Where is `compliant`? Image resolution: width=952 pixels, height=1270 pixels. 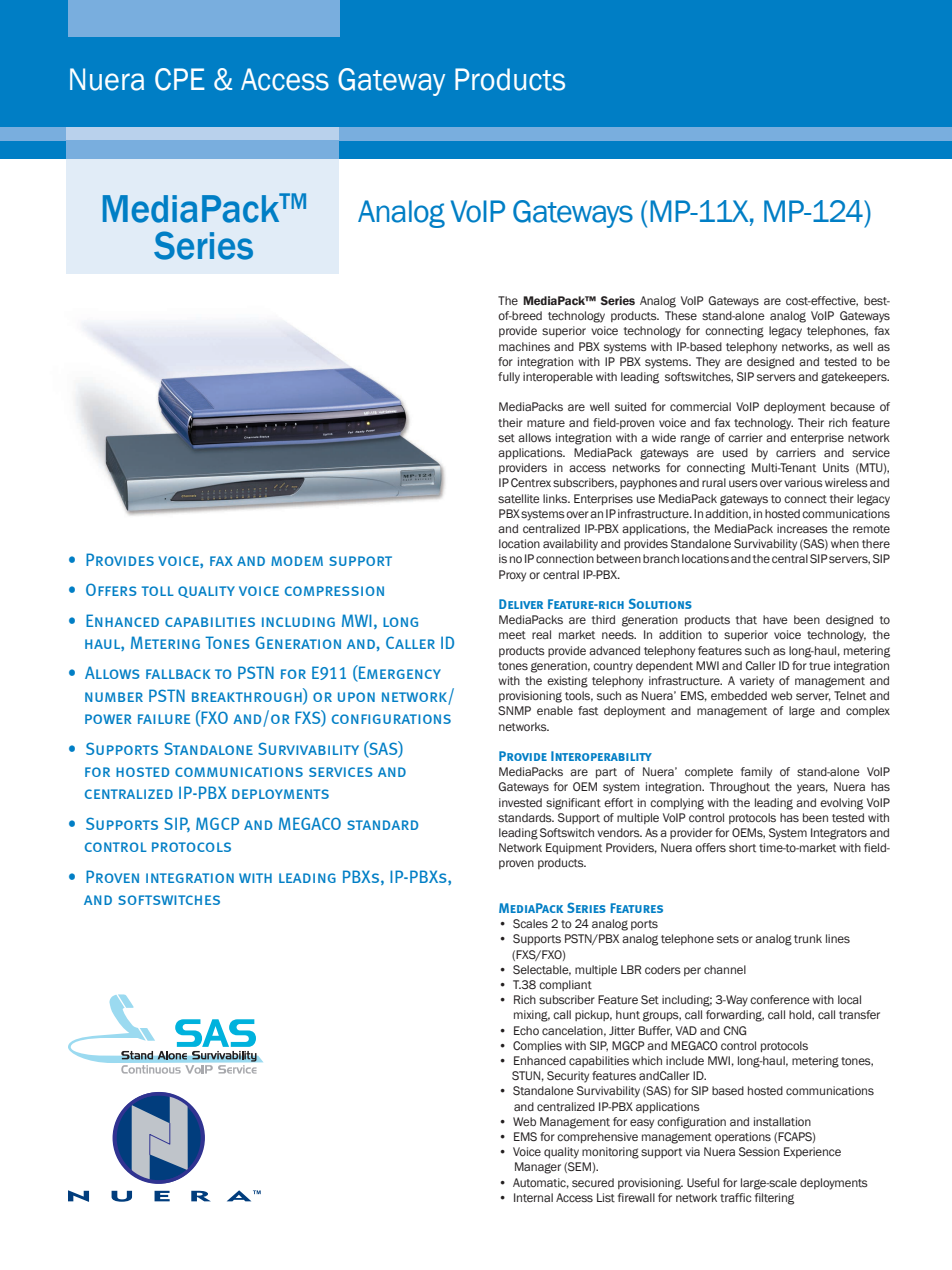 compliant is located at coordinates (565, 985).
